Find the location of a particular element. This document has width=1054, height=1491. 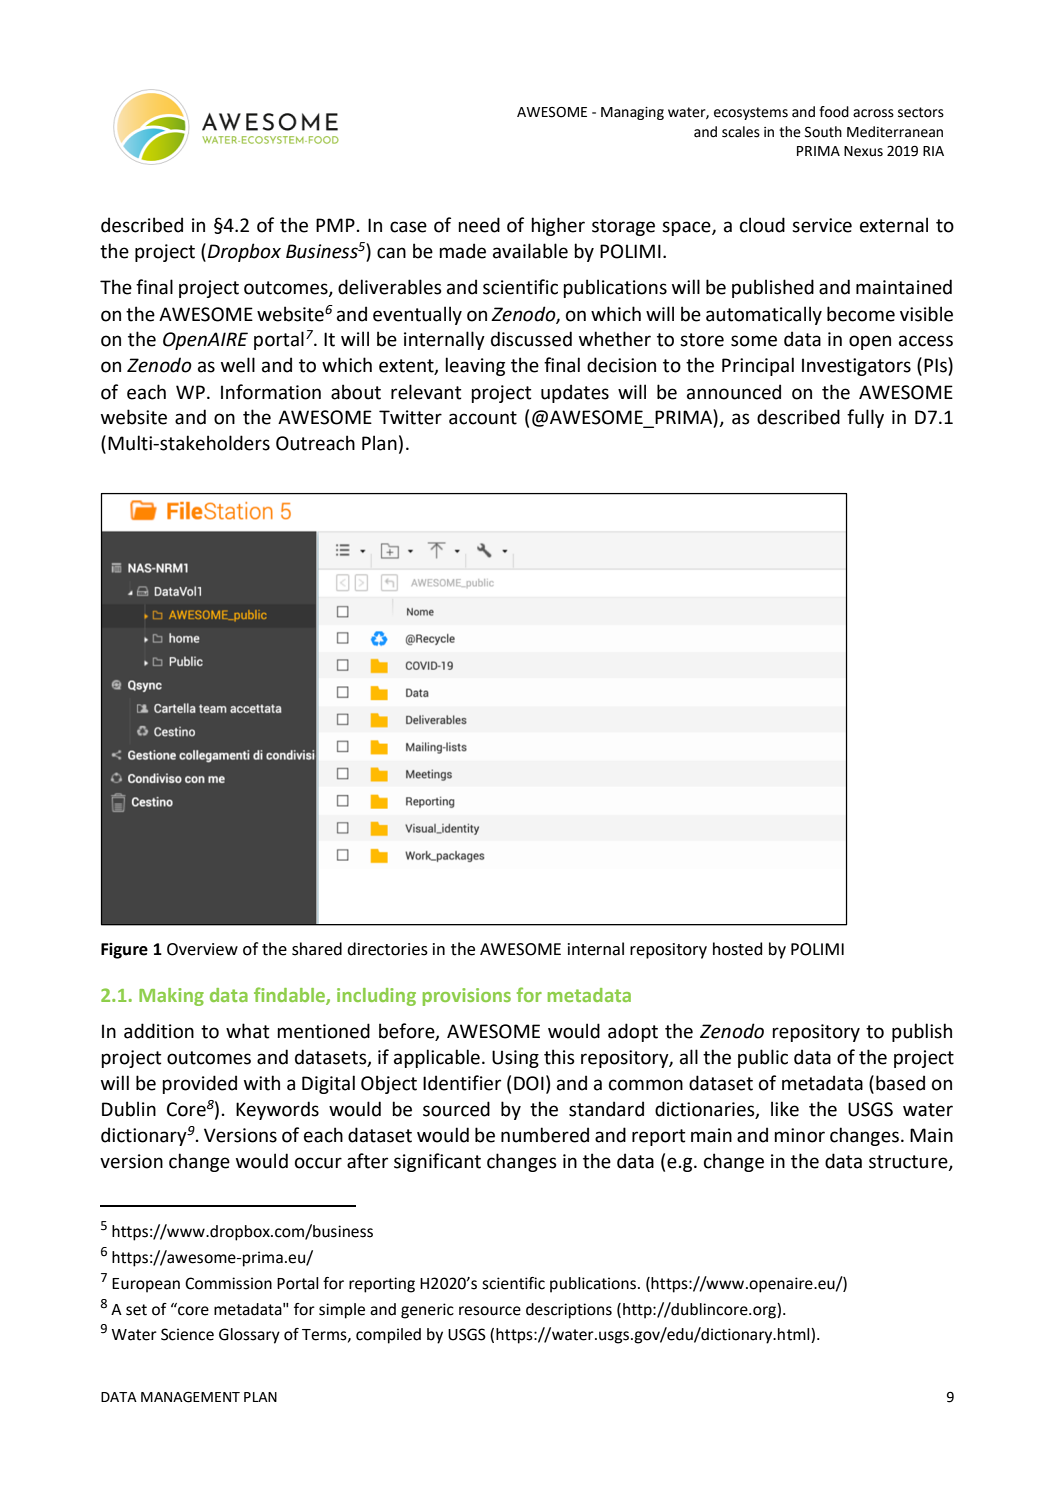

Glossary is located at coordinates (249, 1336).
